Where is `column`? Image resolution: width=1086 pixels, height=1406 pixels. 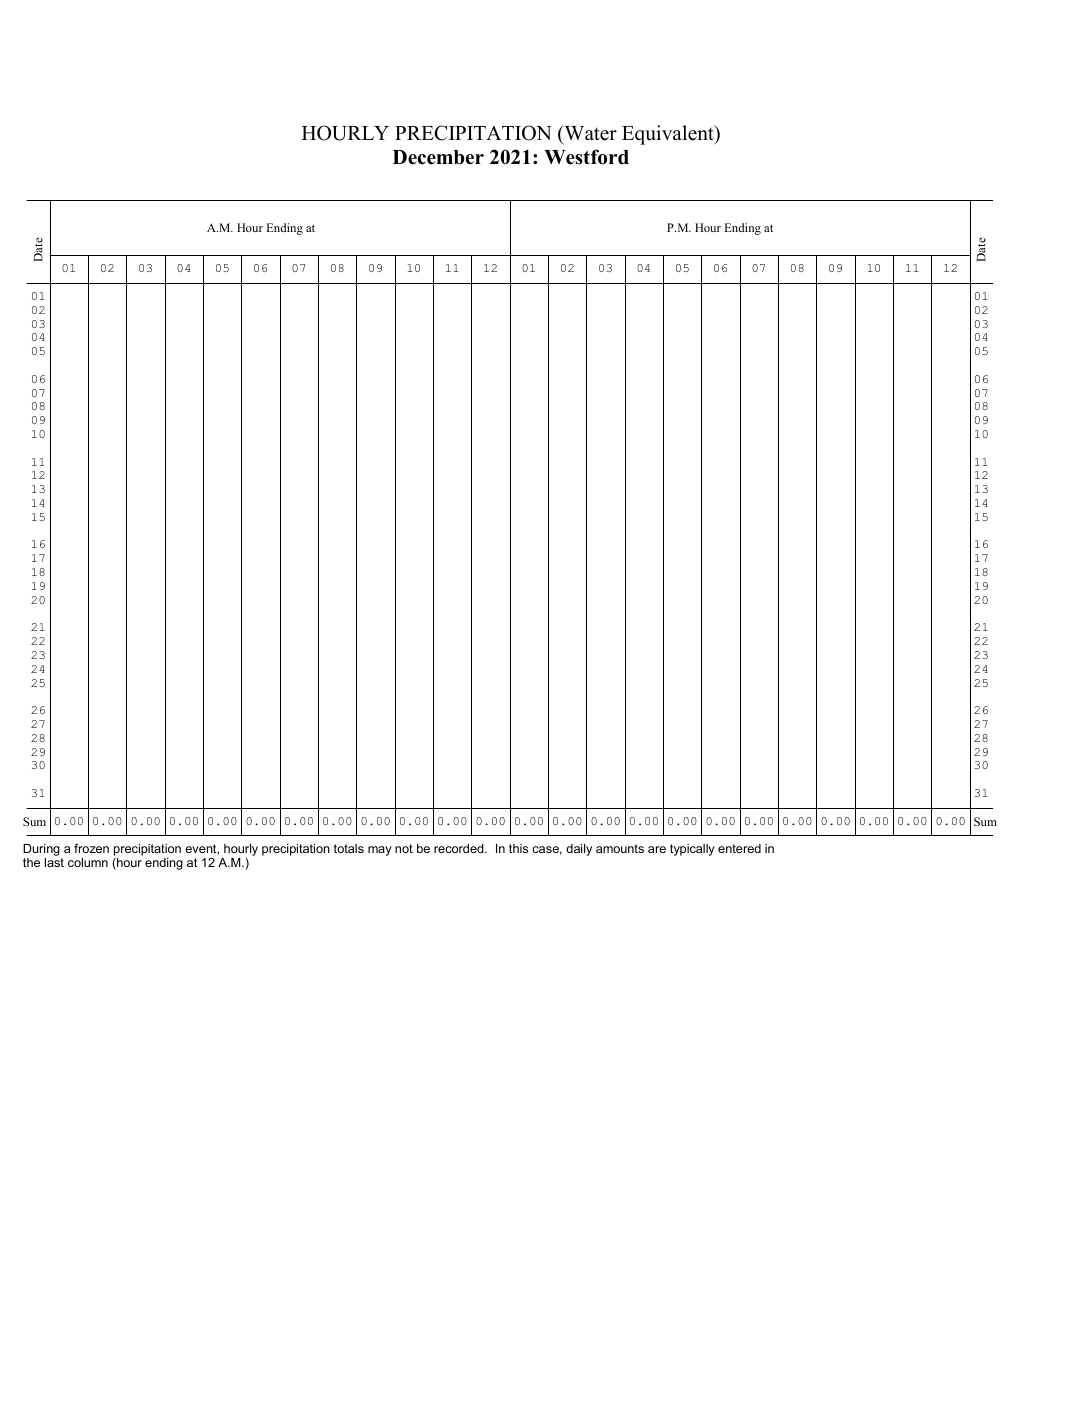
column is located at coordinates (88, 862).
